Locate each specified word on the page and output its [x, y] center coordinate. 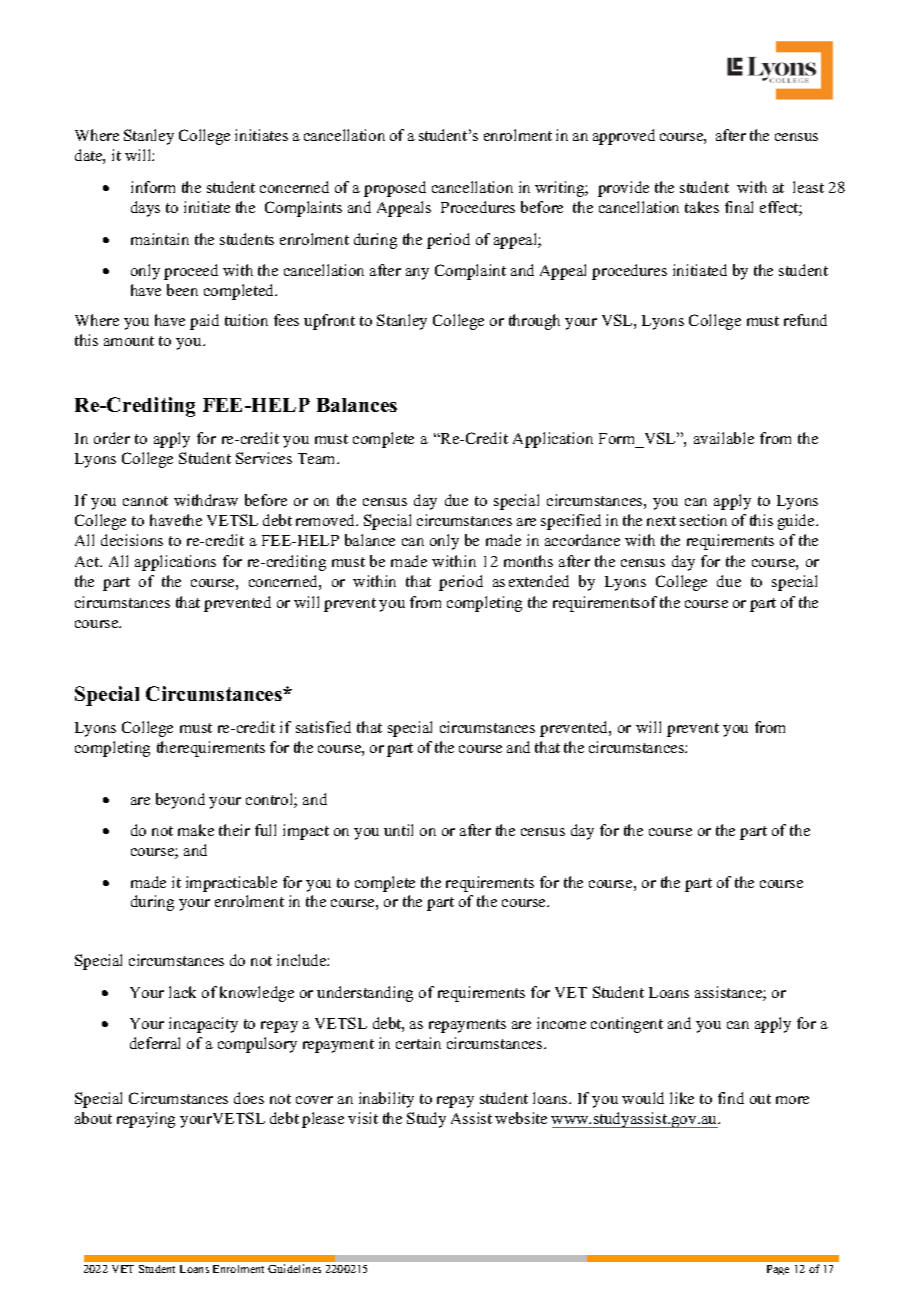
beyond [180, 801]
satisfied [323, 727]
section [703, 520]
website [521, 1118]
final [739, 207]
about [93, 1118]
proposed [395, 189]
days [145, 209]
